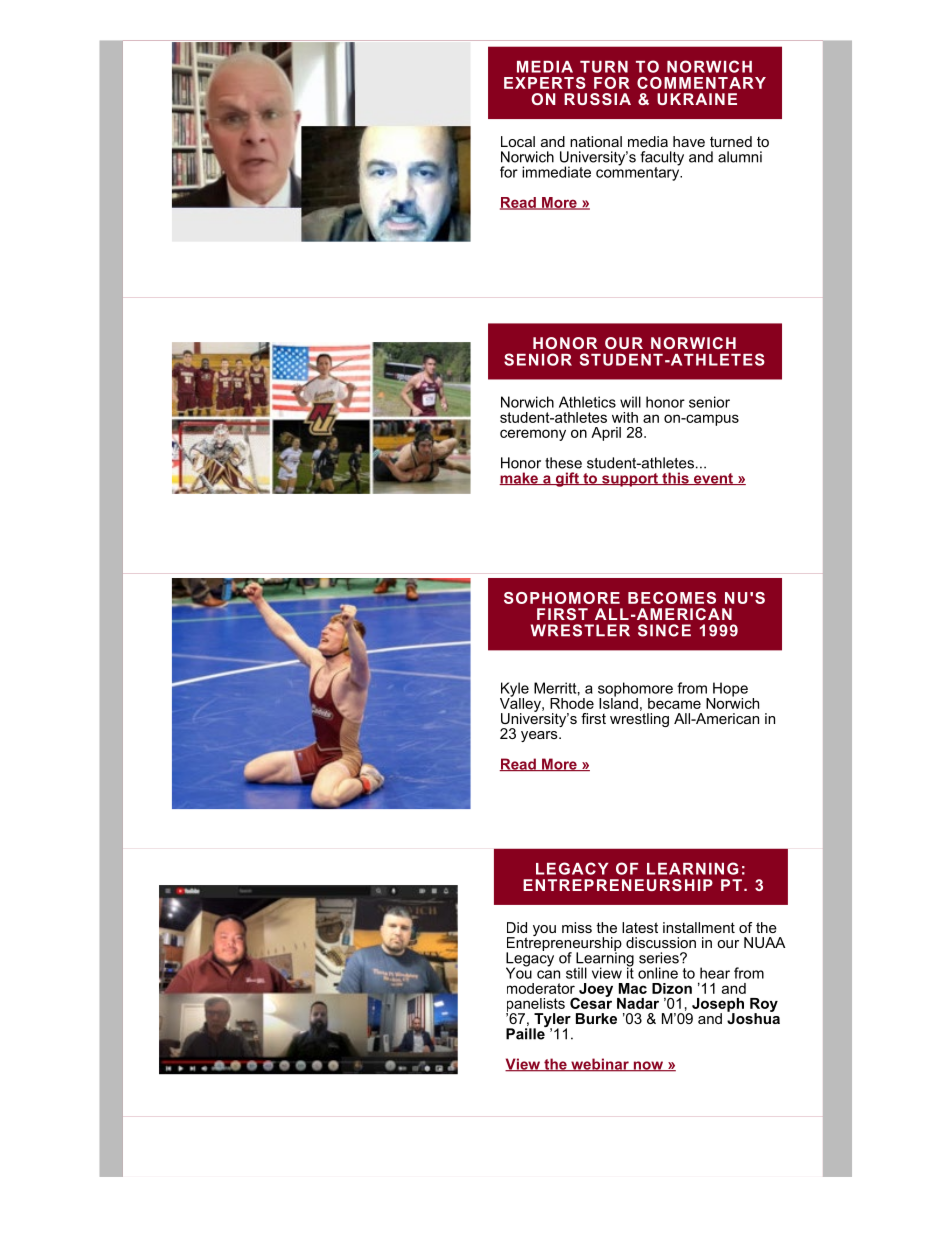 The width and height of the screenshot is (952, 1233). Describe the element at coordinates (740, 157) in the screenshot. I see `alumni` at that location.
